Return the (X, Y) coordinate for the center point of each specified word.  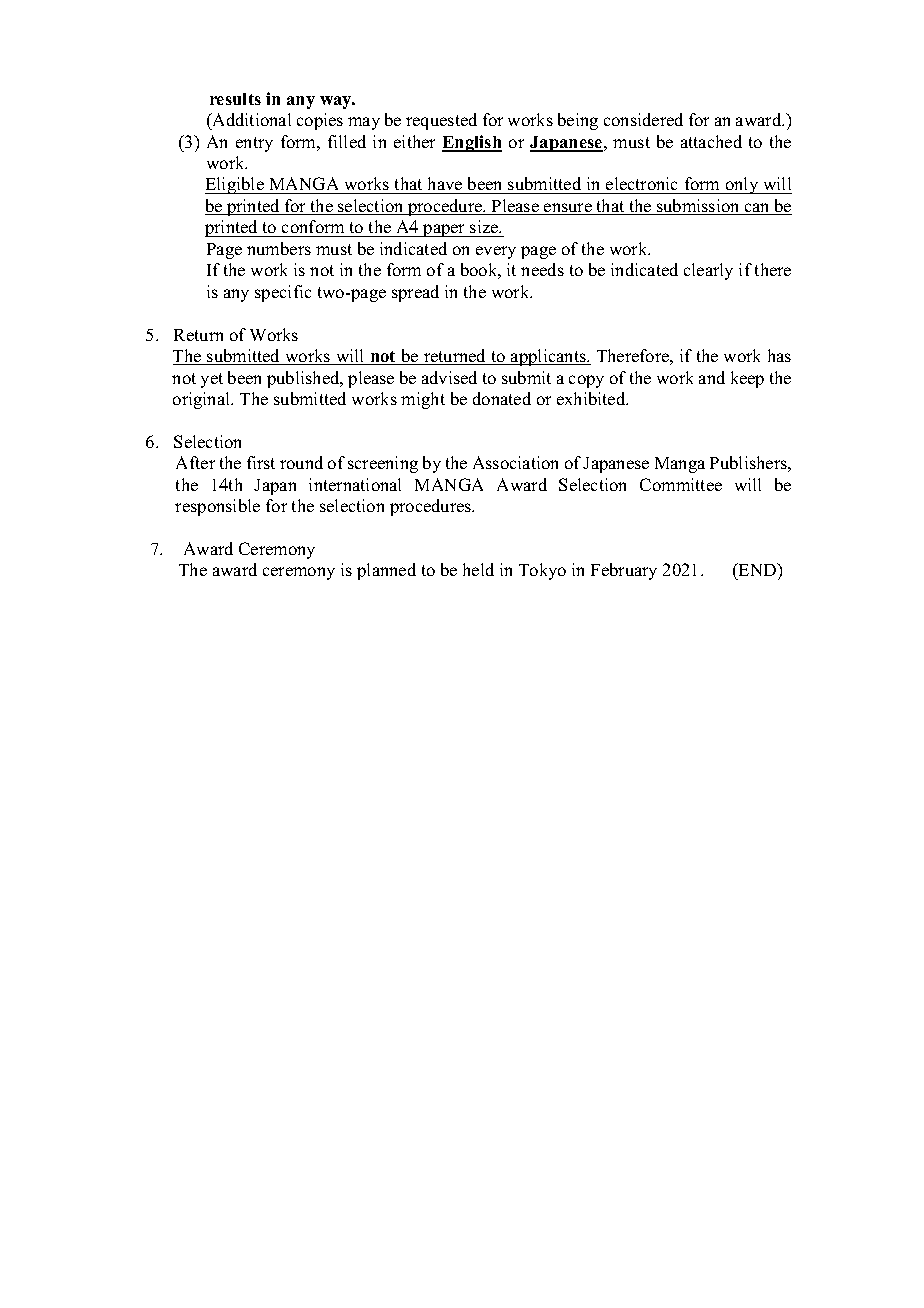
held (478, 569)
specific (283, 293)
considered (643, 119)
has (779, 355)
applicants (548, 357)
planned (386, 571)
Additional (250, 119)
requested (441, 121)
